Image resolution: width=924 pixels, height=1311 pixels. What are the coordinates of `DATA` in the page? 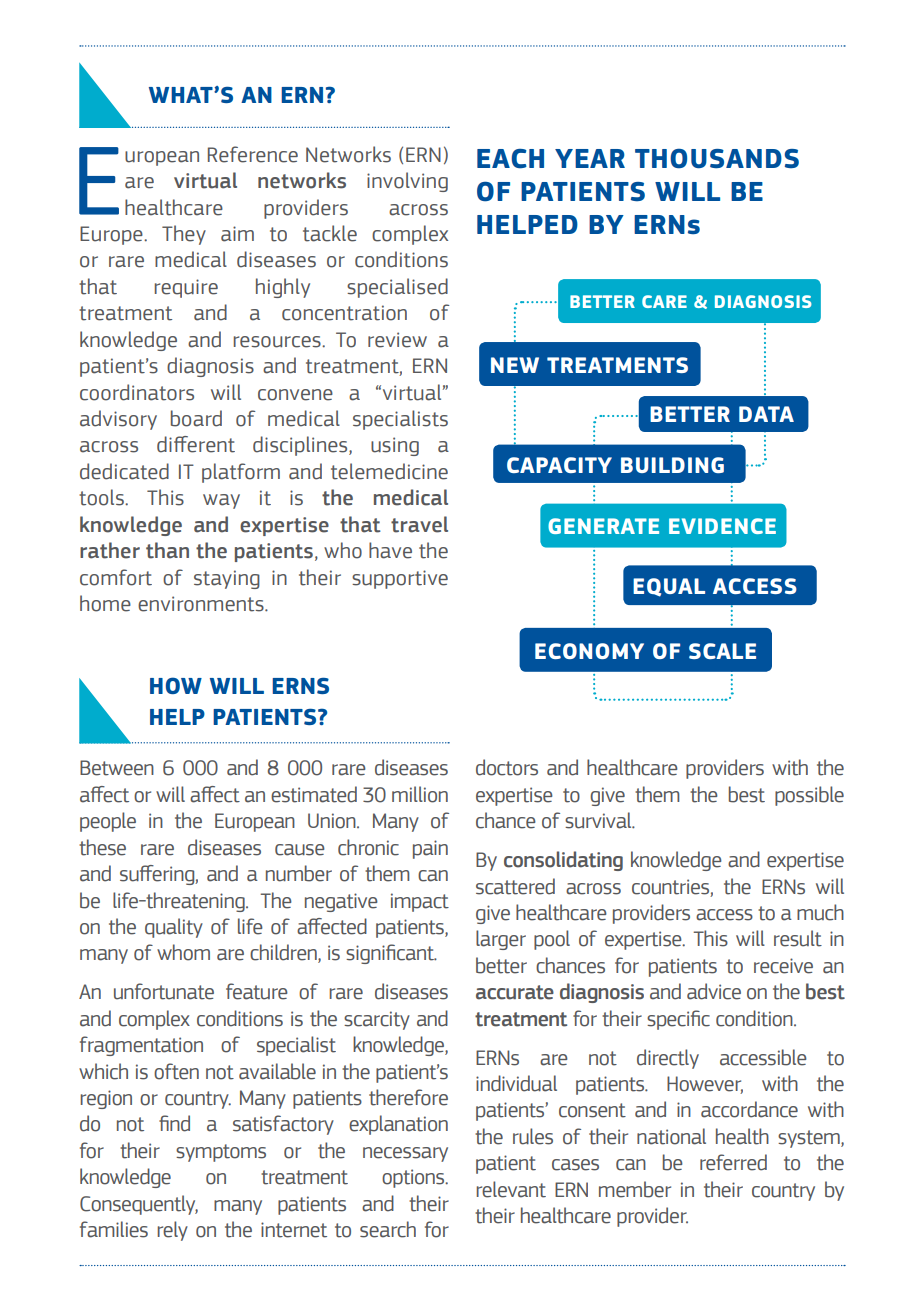 It's located at (766, 414).
